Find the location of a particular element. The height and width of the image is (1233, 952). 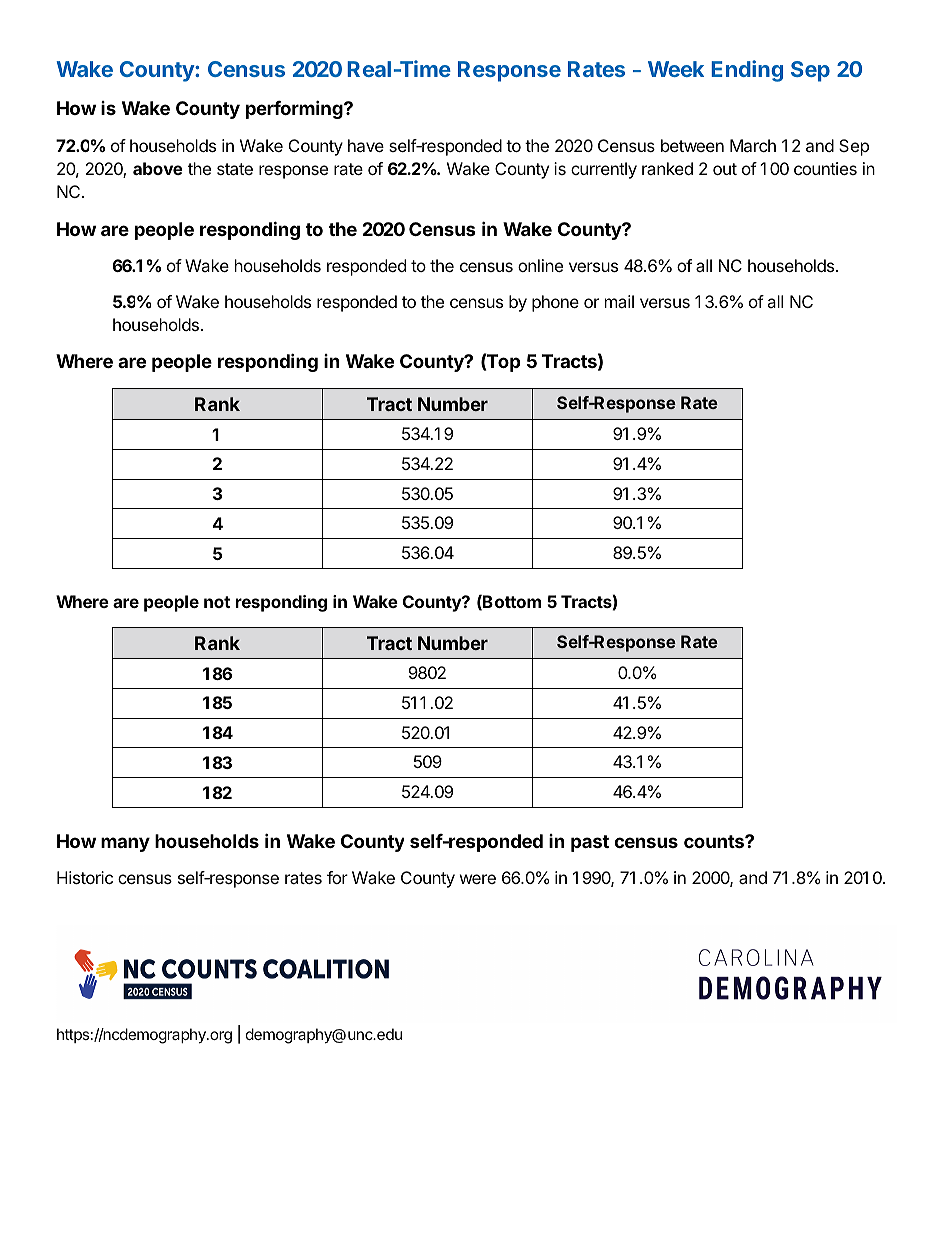

many is located at coordinates (125, 844).
